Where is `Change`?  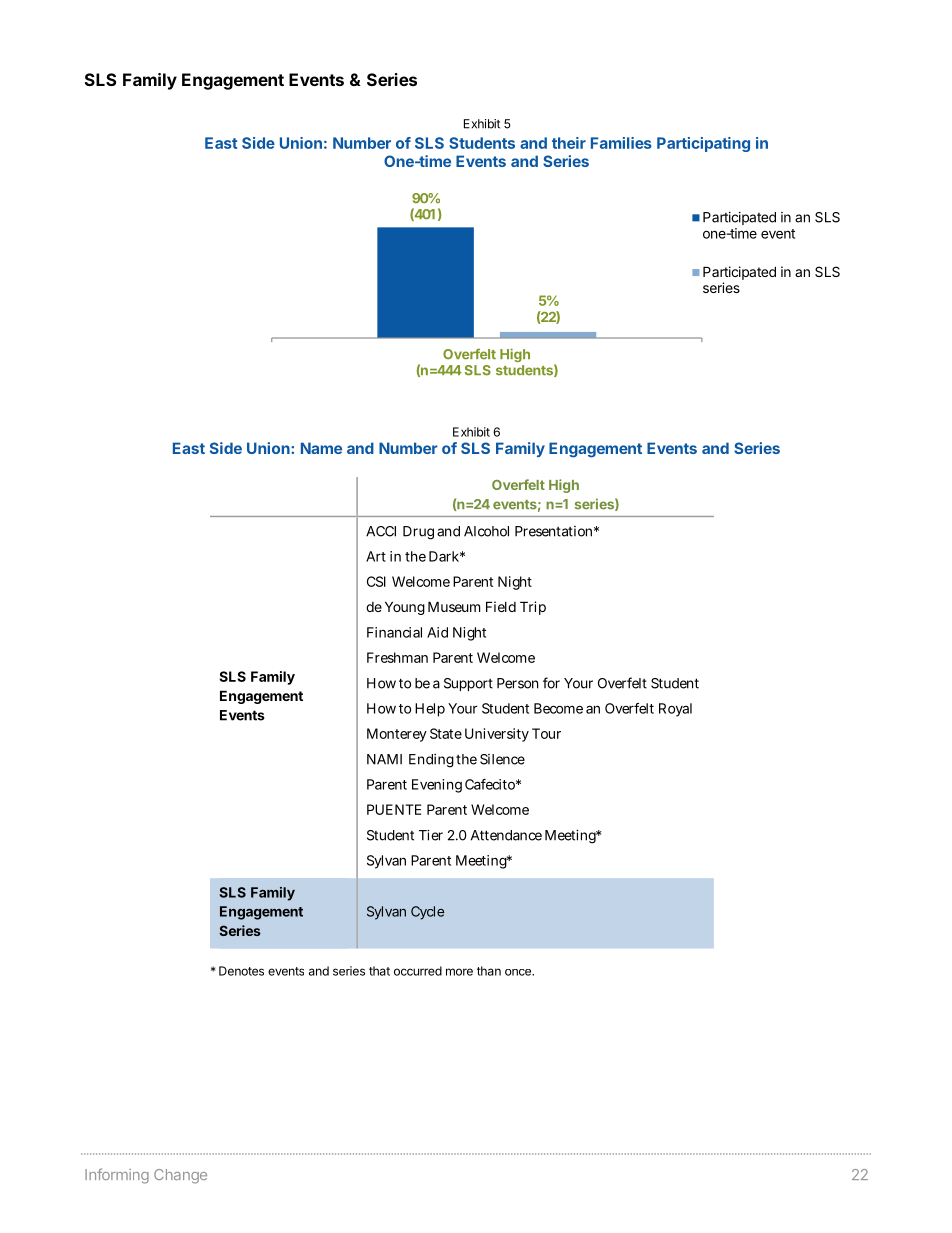
Change is located at coordinates (180, 1176).
